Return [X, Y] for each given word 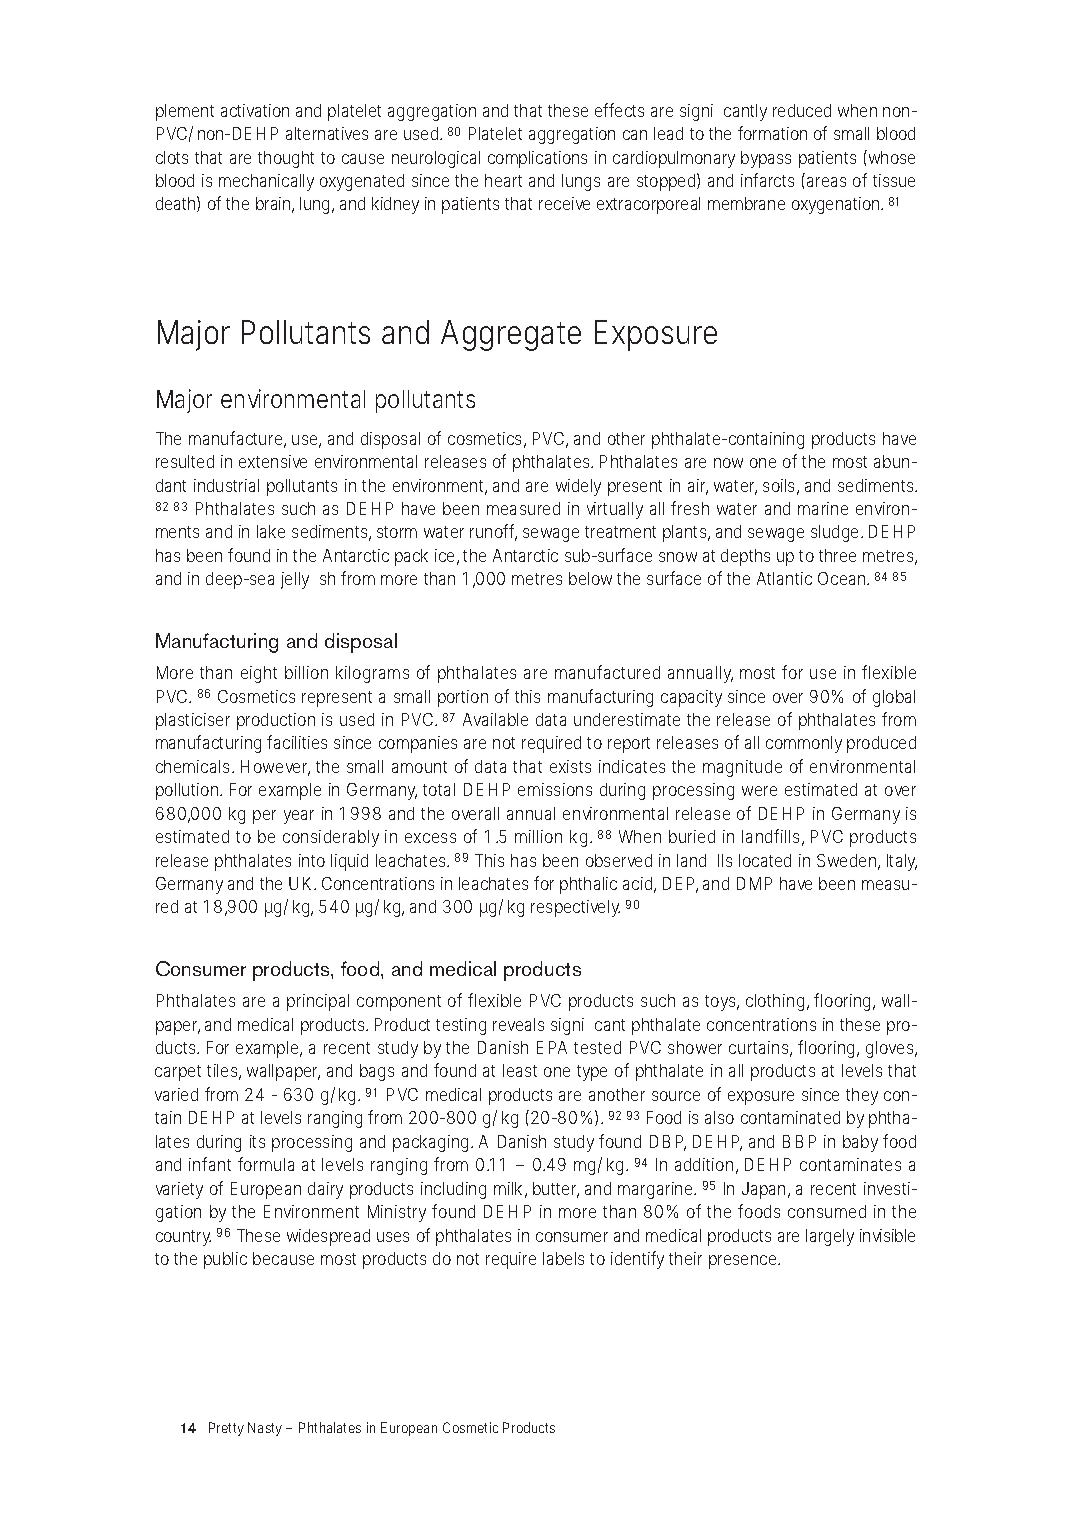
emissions [555, 789]
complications [537, 159]
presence [744, 1262]
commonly [804, 744]
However [275, 768]
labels [563, 1258]
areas [826, 182]
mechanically [266, 182]
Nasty [265, 1429]
